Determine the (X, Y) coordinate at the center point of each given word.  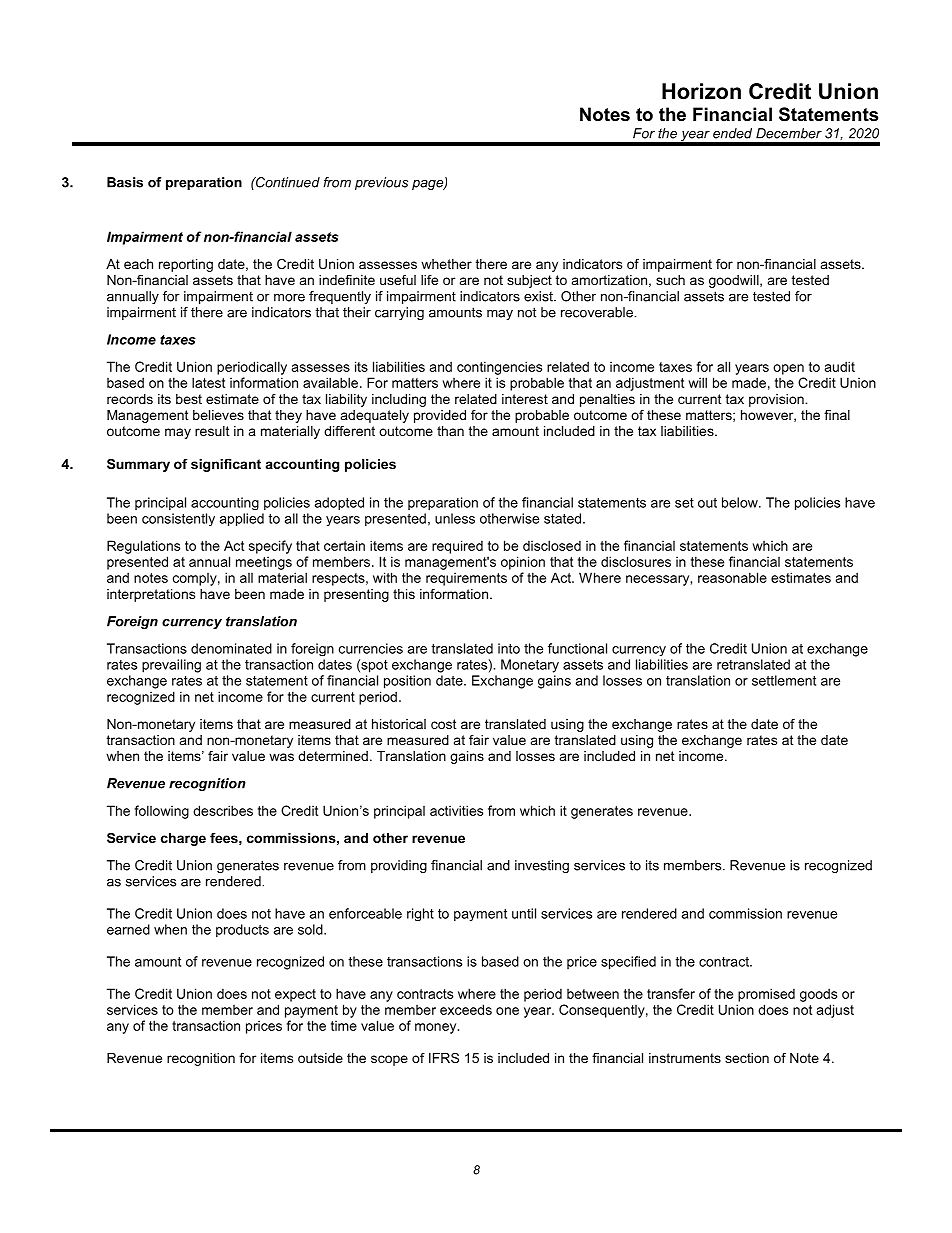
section (747, 1058)
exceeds (466, 1009)
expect (295, 995)
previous (381, 183)
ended (732, 133)
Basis (125, 182)
